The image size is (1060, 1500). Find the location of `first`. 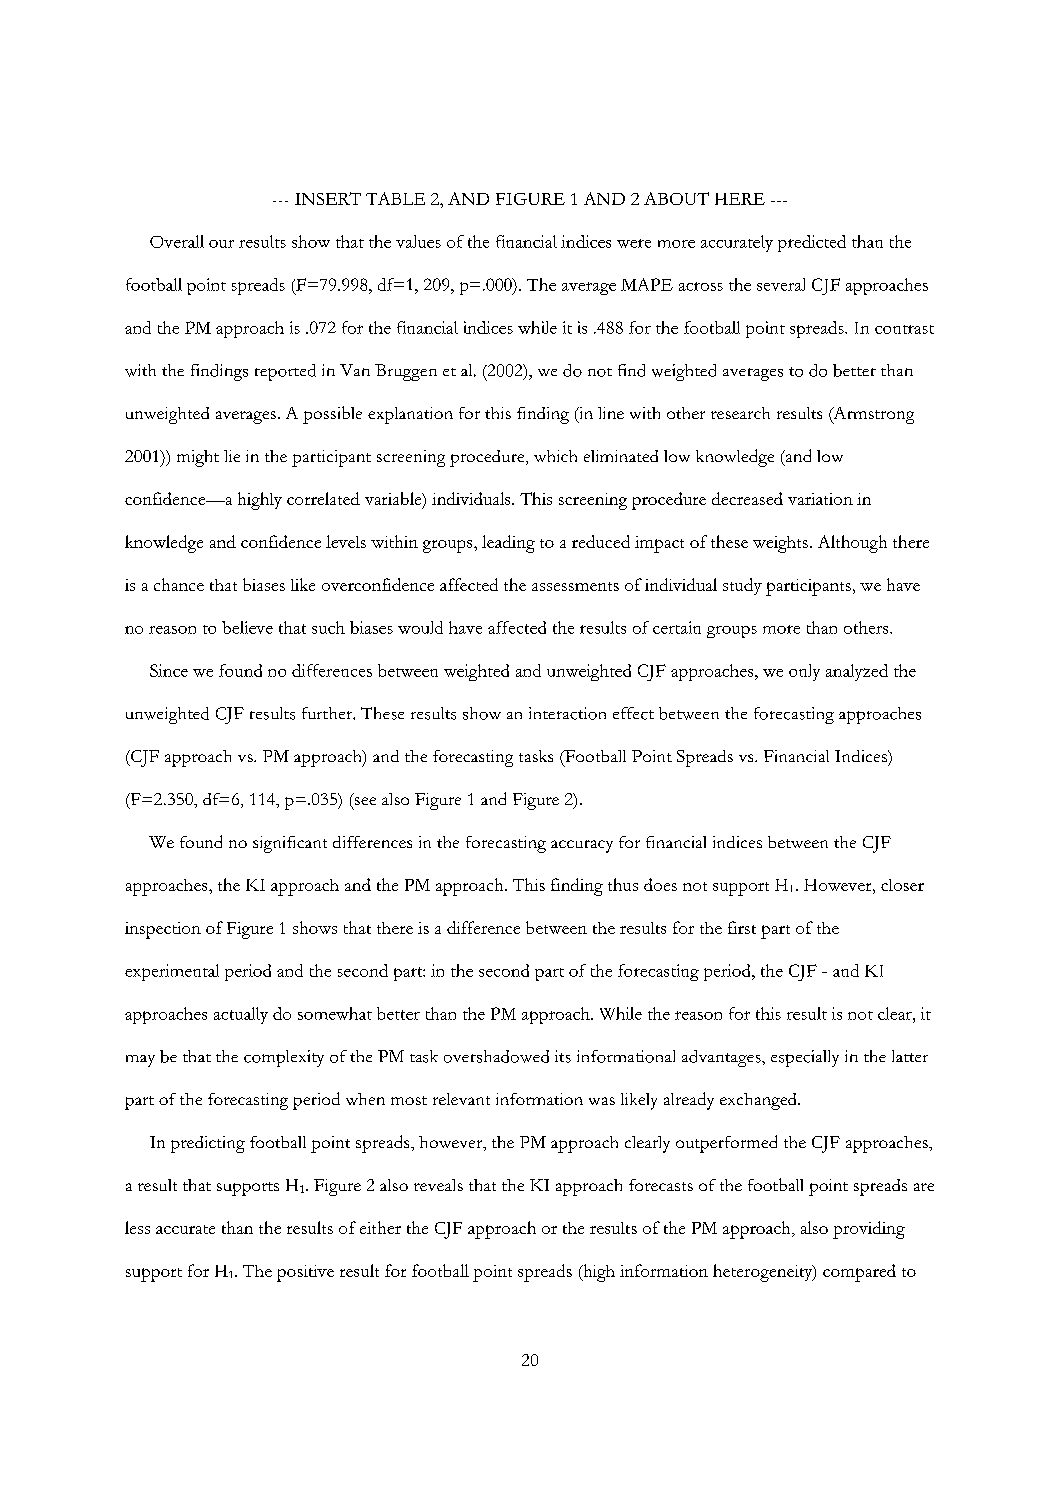

first is located at coordinates (742, 927).
